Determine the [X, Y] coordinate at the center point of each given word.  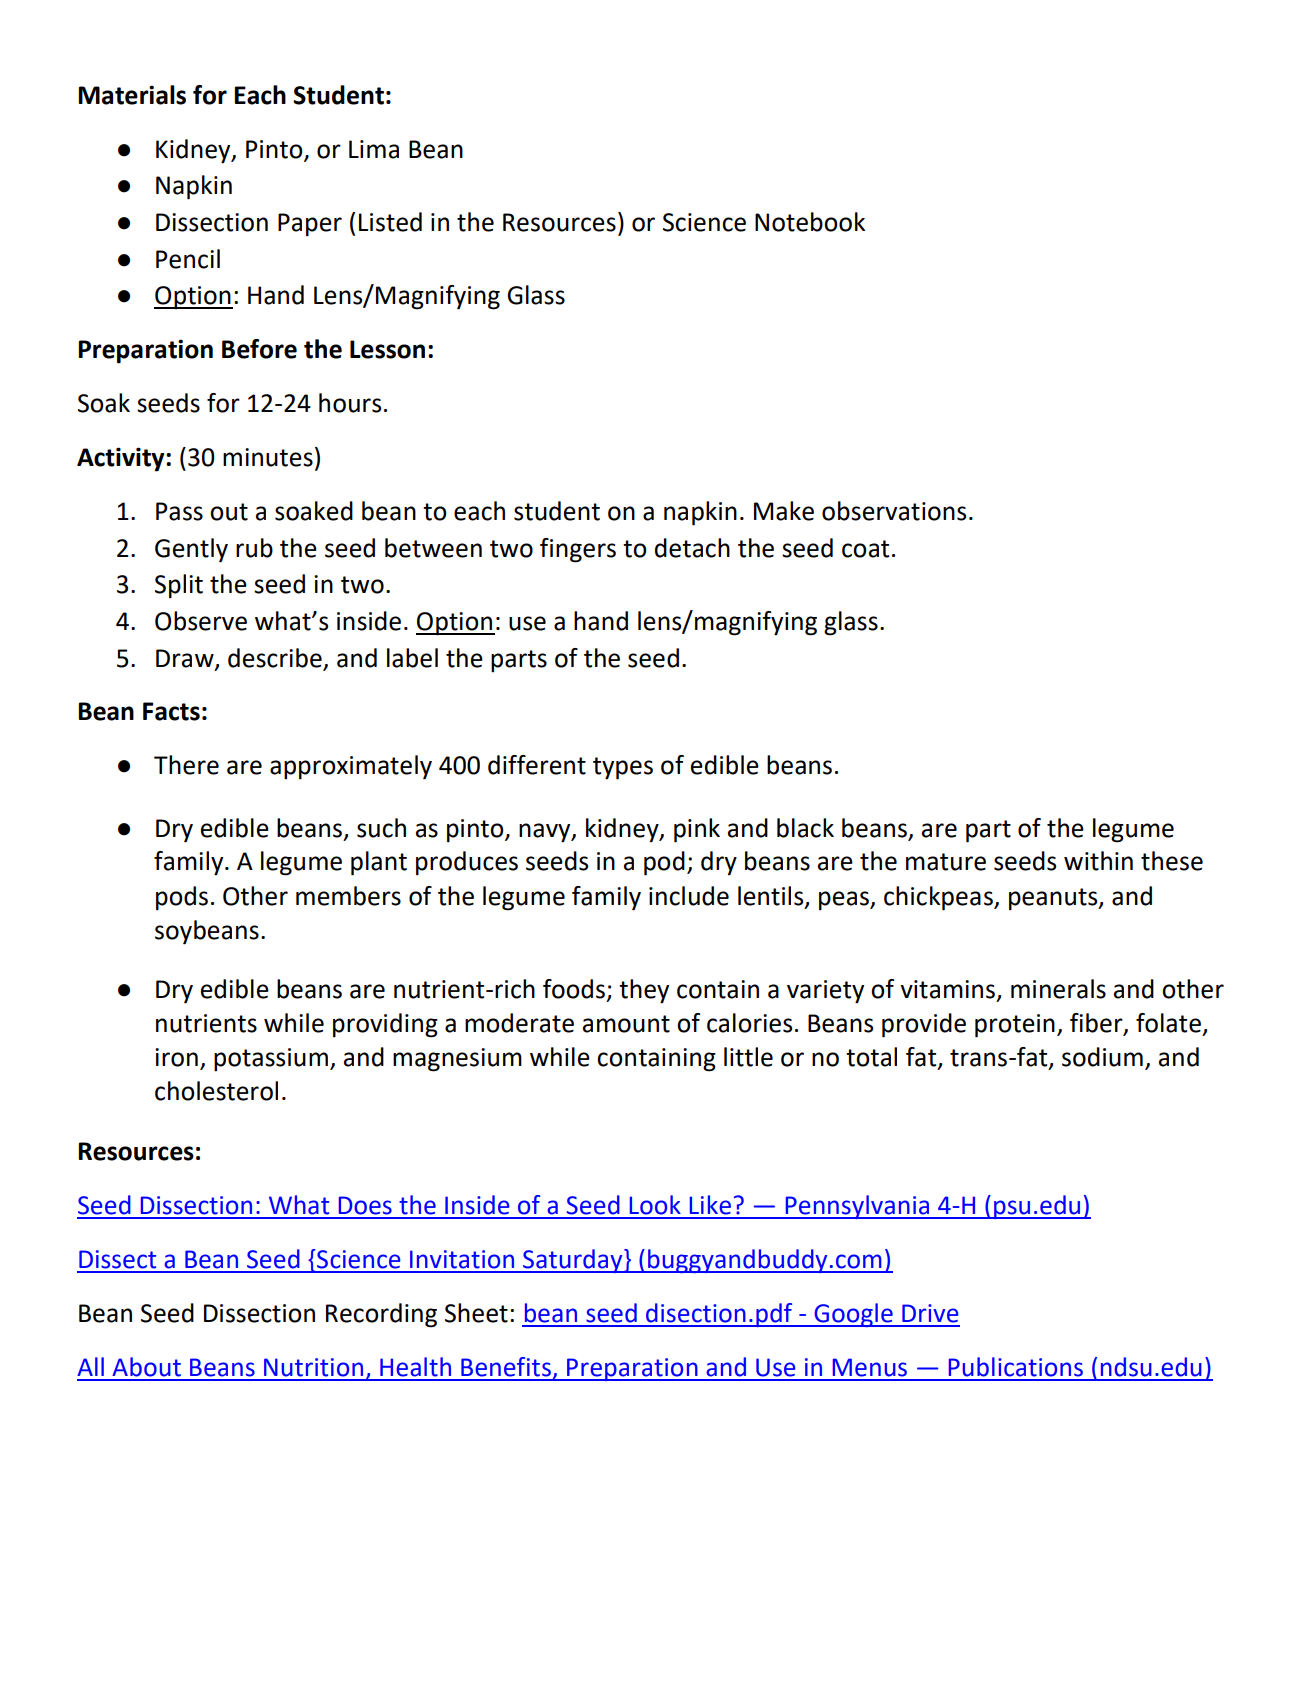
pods [182, 898]
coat [865, 549]
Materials [132, 95]
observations [894, 511]
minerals [1058, 989]
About [146, 1367]
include [689, 896]
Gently [191, 550]
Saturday [573, 1261]
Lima [374, 149]
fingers [578, 550]
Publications [1016, 1367]
